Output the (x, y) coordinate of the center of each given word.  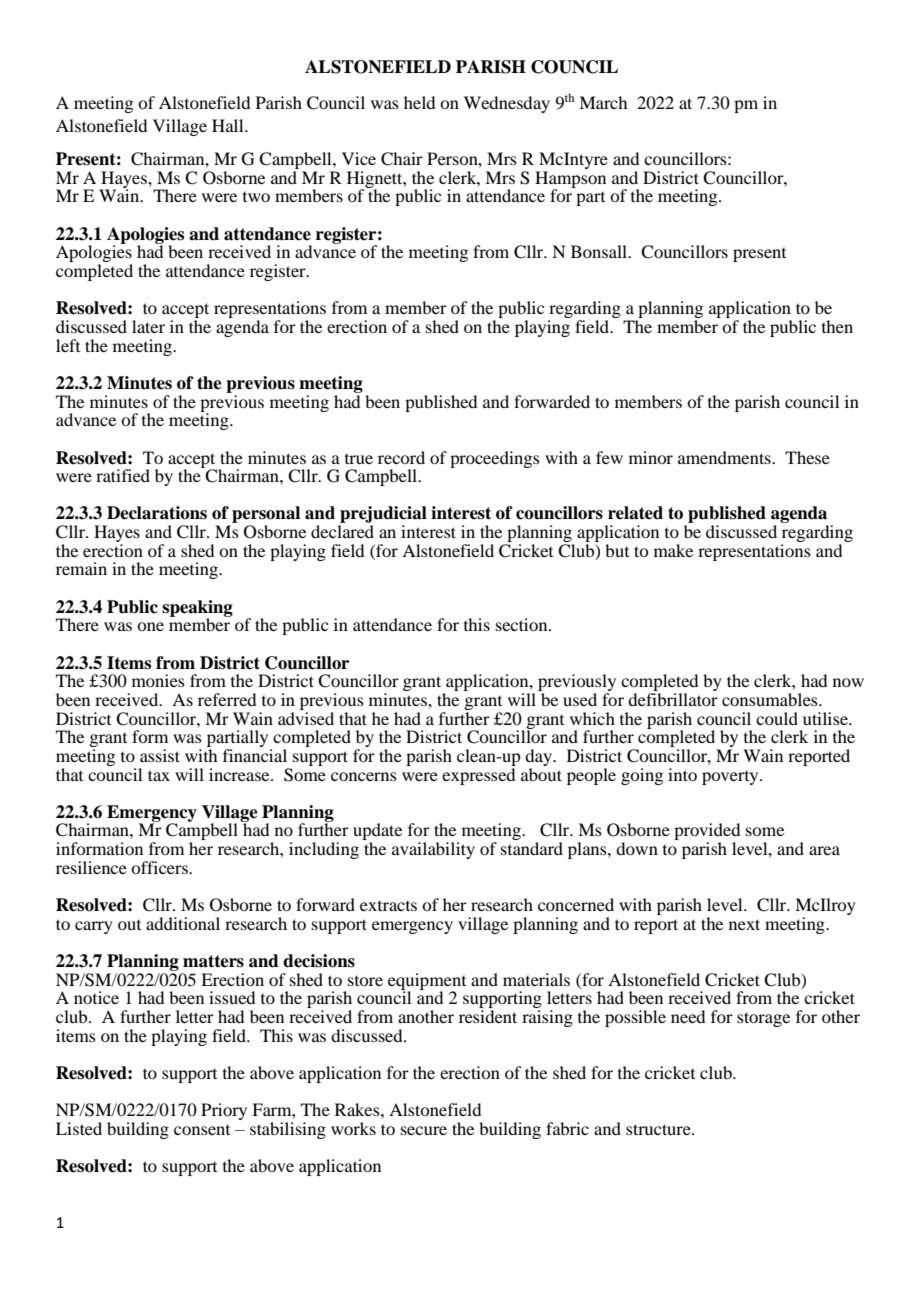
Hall (229, 125)
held (419, 102)
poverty (731, 778)
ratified (123, 475)
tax (159, 775)
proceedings (495, 459)
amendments (725, 457)
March (603, 102)
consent (202, 1130)
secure (424, 1130)
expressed (479, 775)
